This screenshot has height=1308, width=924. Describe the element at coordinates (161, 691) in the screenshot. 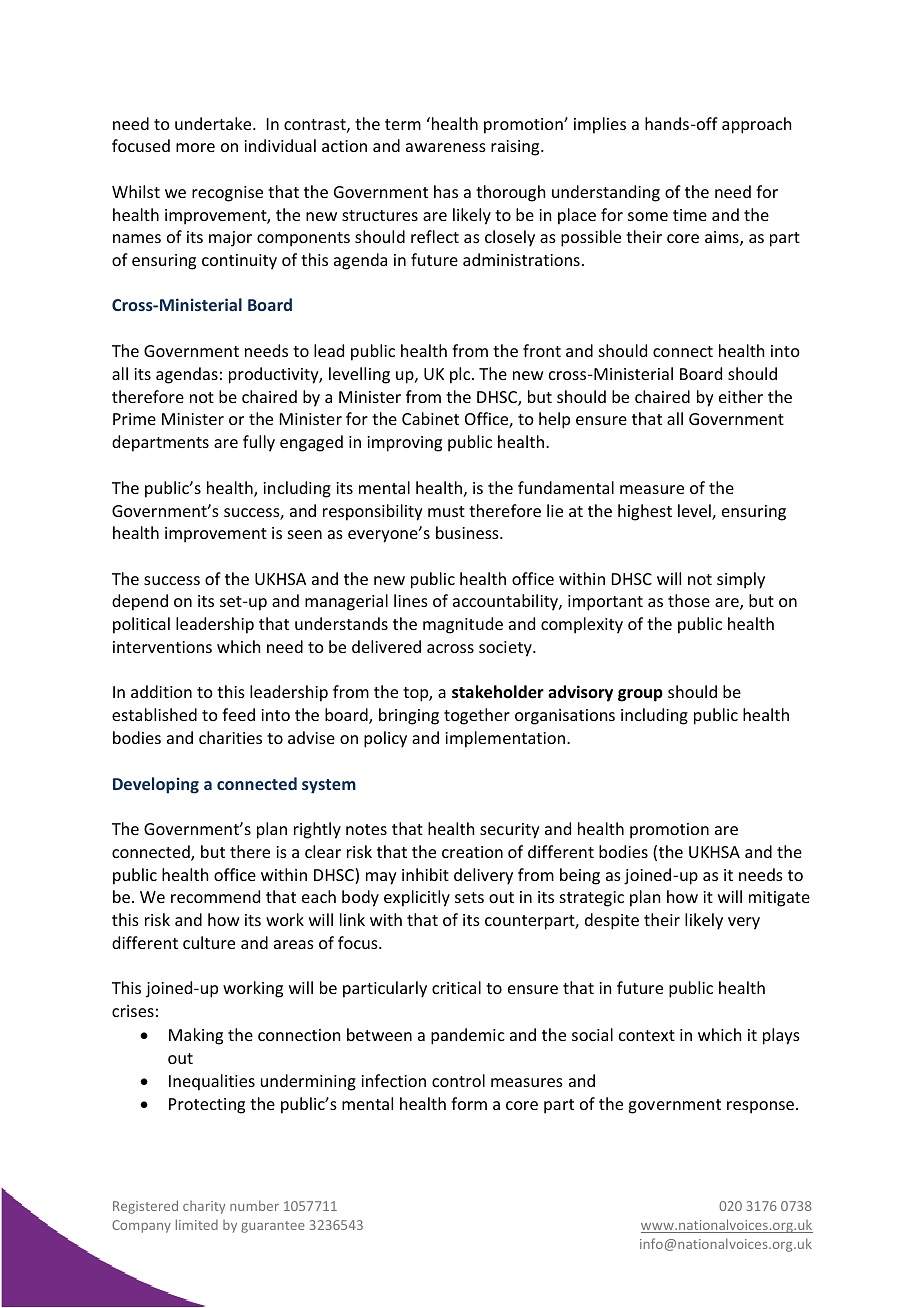

I see `addition` at that location.
